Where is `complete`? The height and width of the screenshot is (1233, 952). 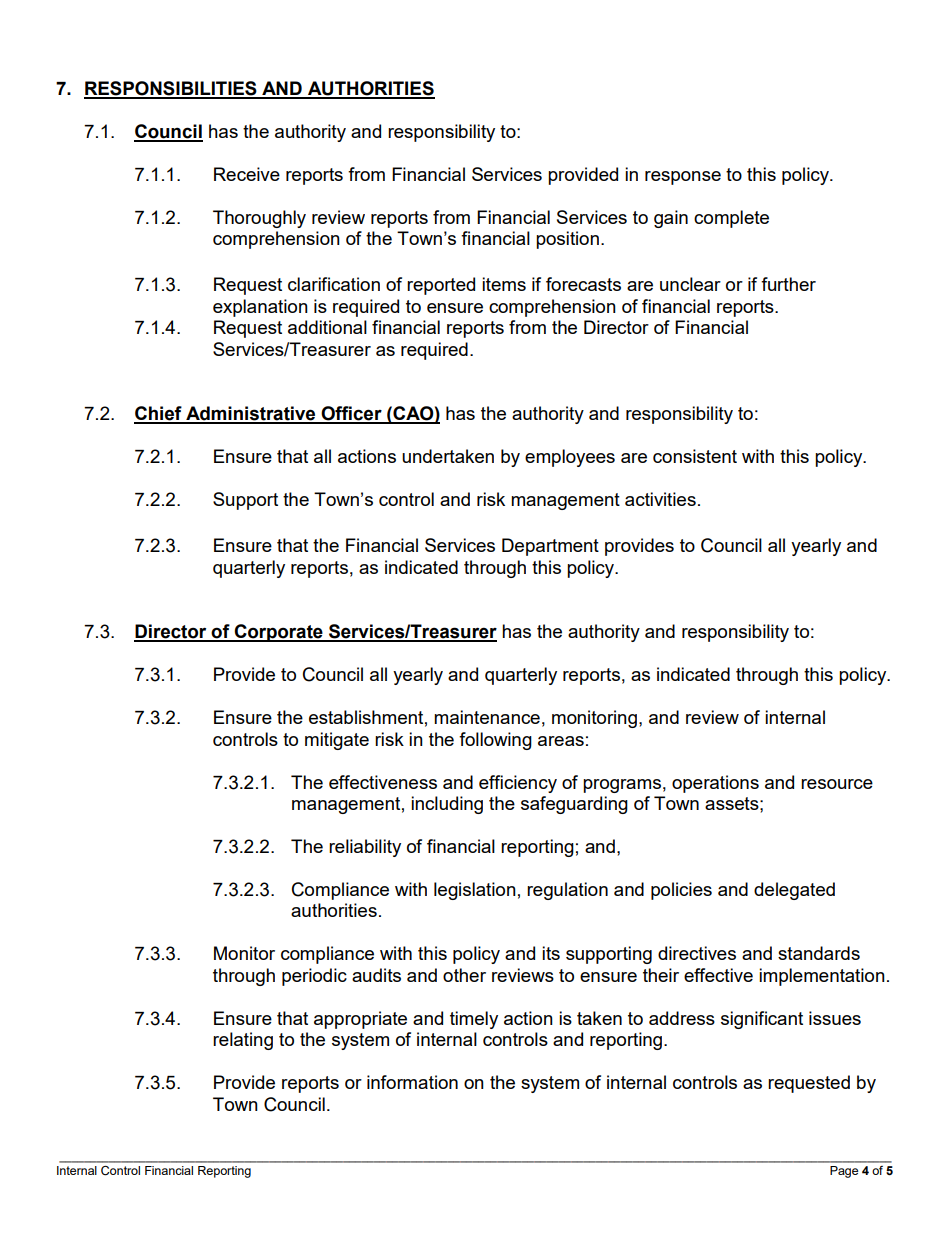
complete is located at coordinates (731, 219).
